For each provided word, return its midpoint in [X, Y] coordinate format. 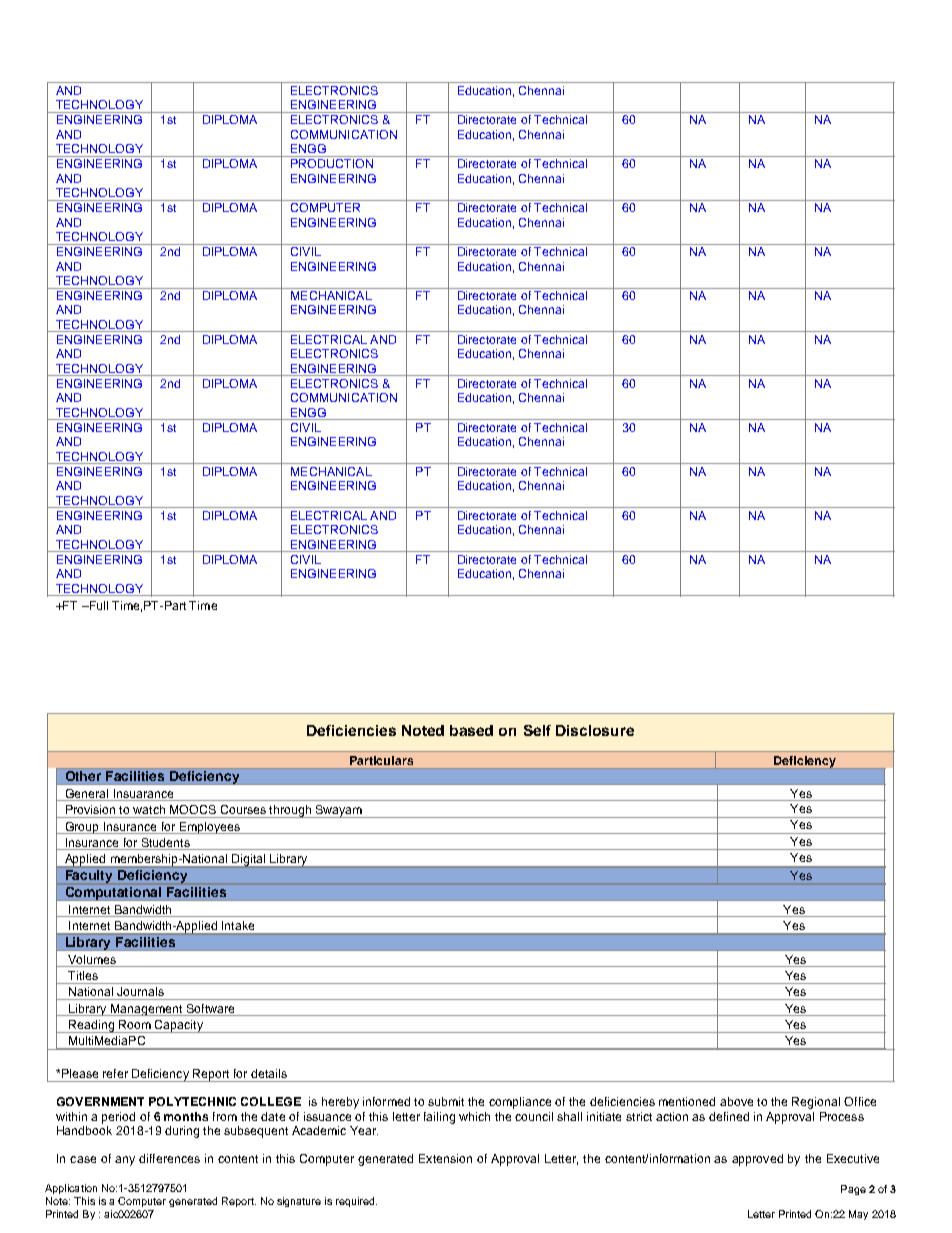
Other [83, 776]
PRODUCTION [332, 163]
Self [537, 730]
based [471, 730]
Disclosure [595, 730]
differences [169, 1158]
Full [97, 605]
